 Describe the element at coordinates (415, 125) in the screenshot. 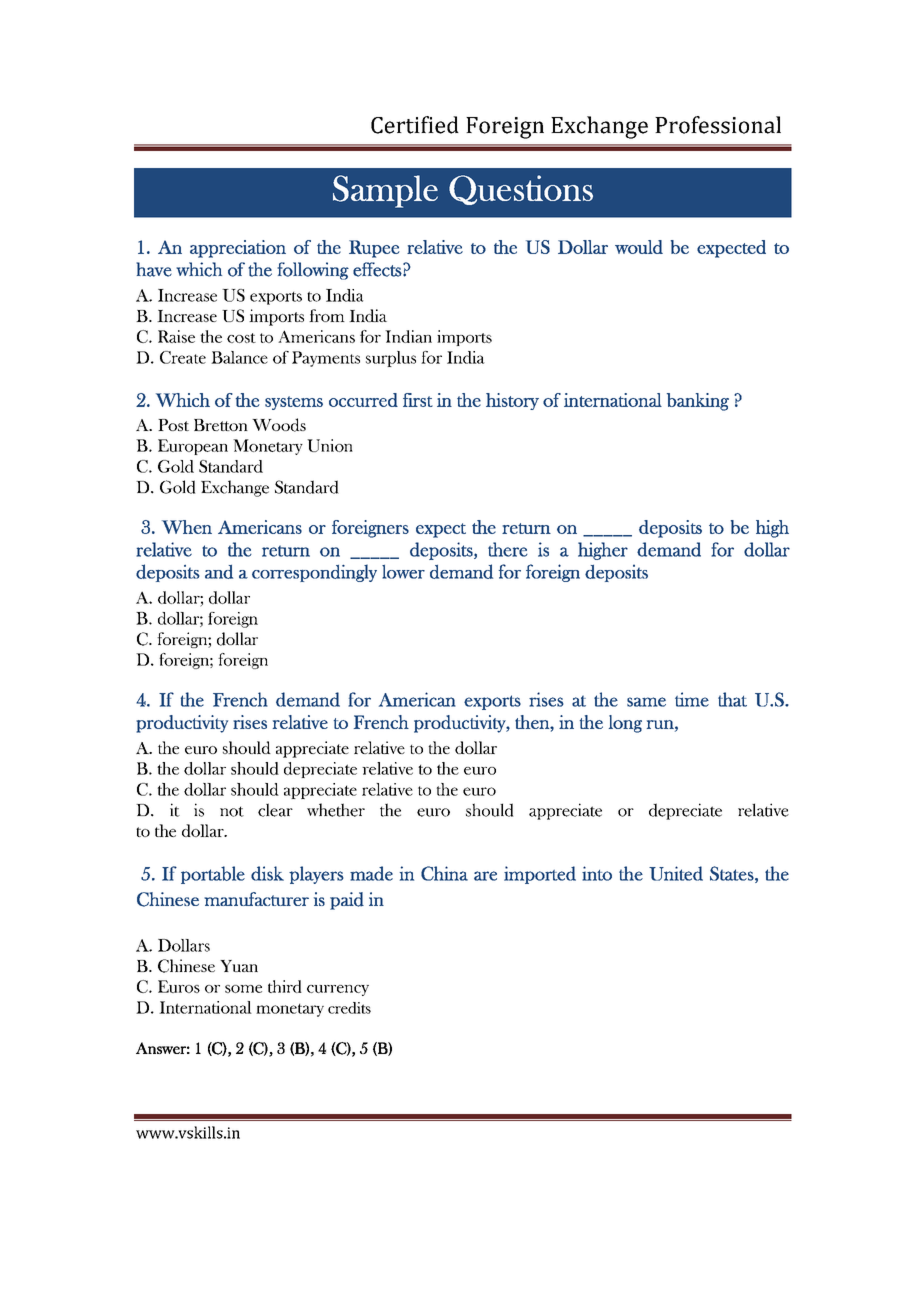

I see `Certified` at that location.
